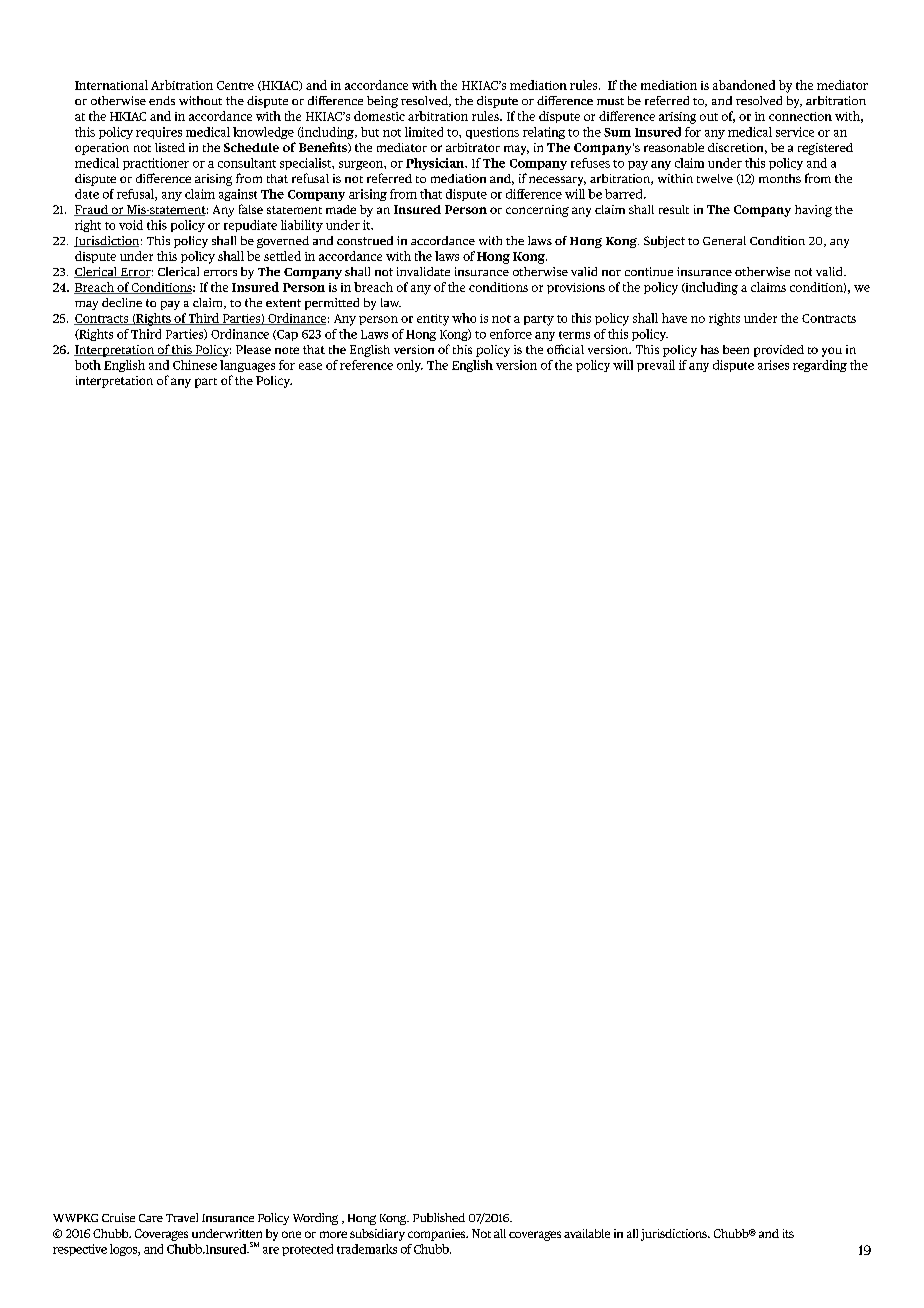 The height and width of the screenshot is (1308, 924). Describe the element at coordinates (159, 133) in the screenshot. I see `requires` at that location.
